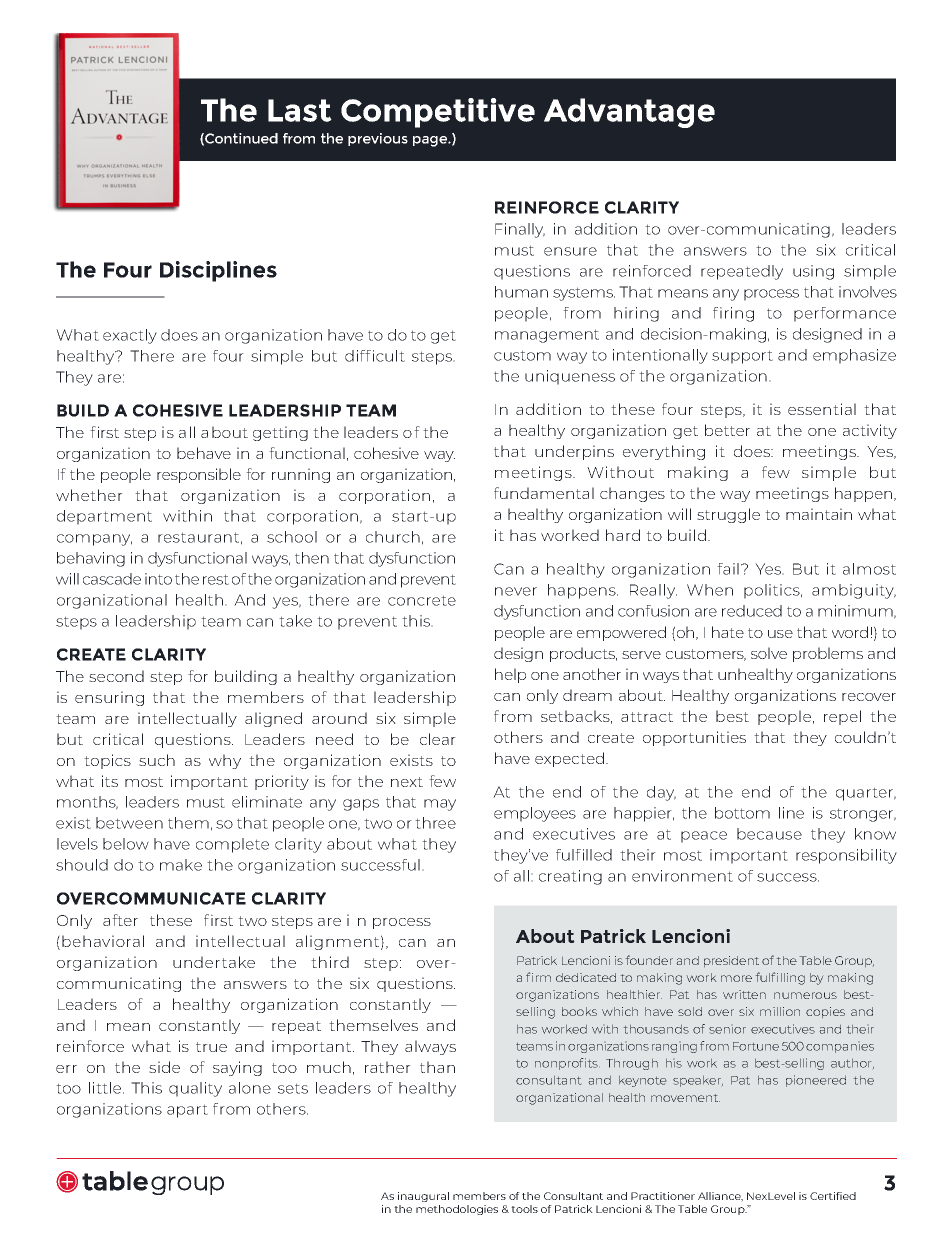 This image has height=1233, width=952. Describe the element at coordinates (457, 1210) in the image. I see `methodologies` at that location.
